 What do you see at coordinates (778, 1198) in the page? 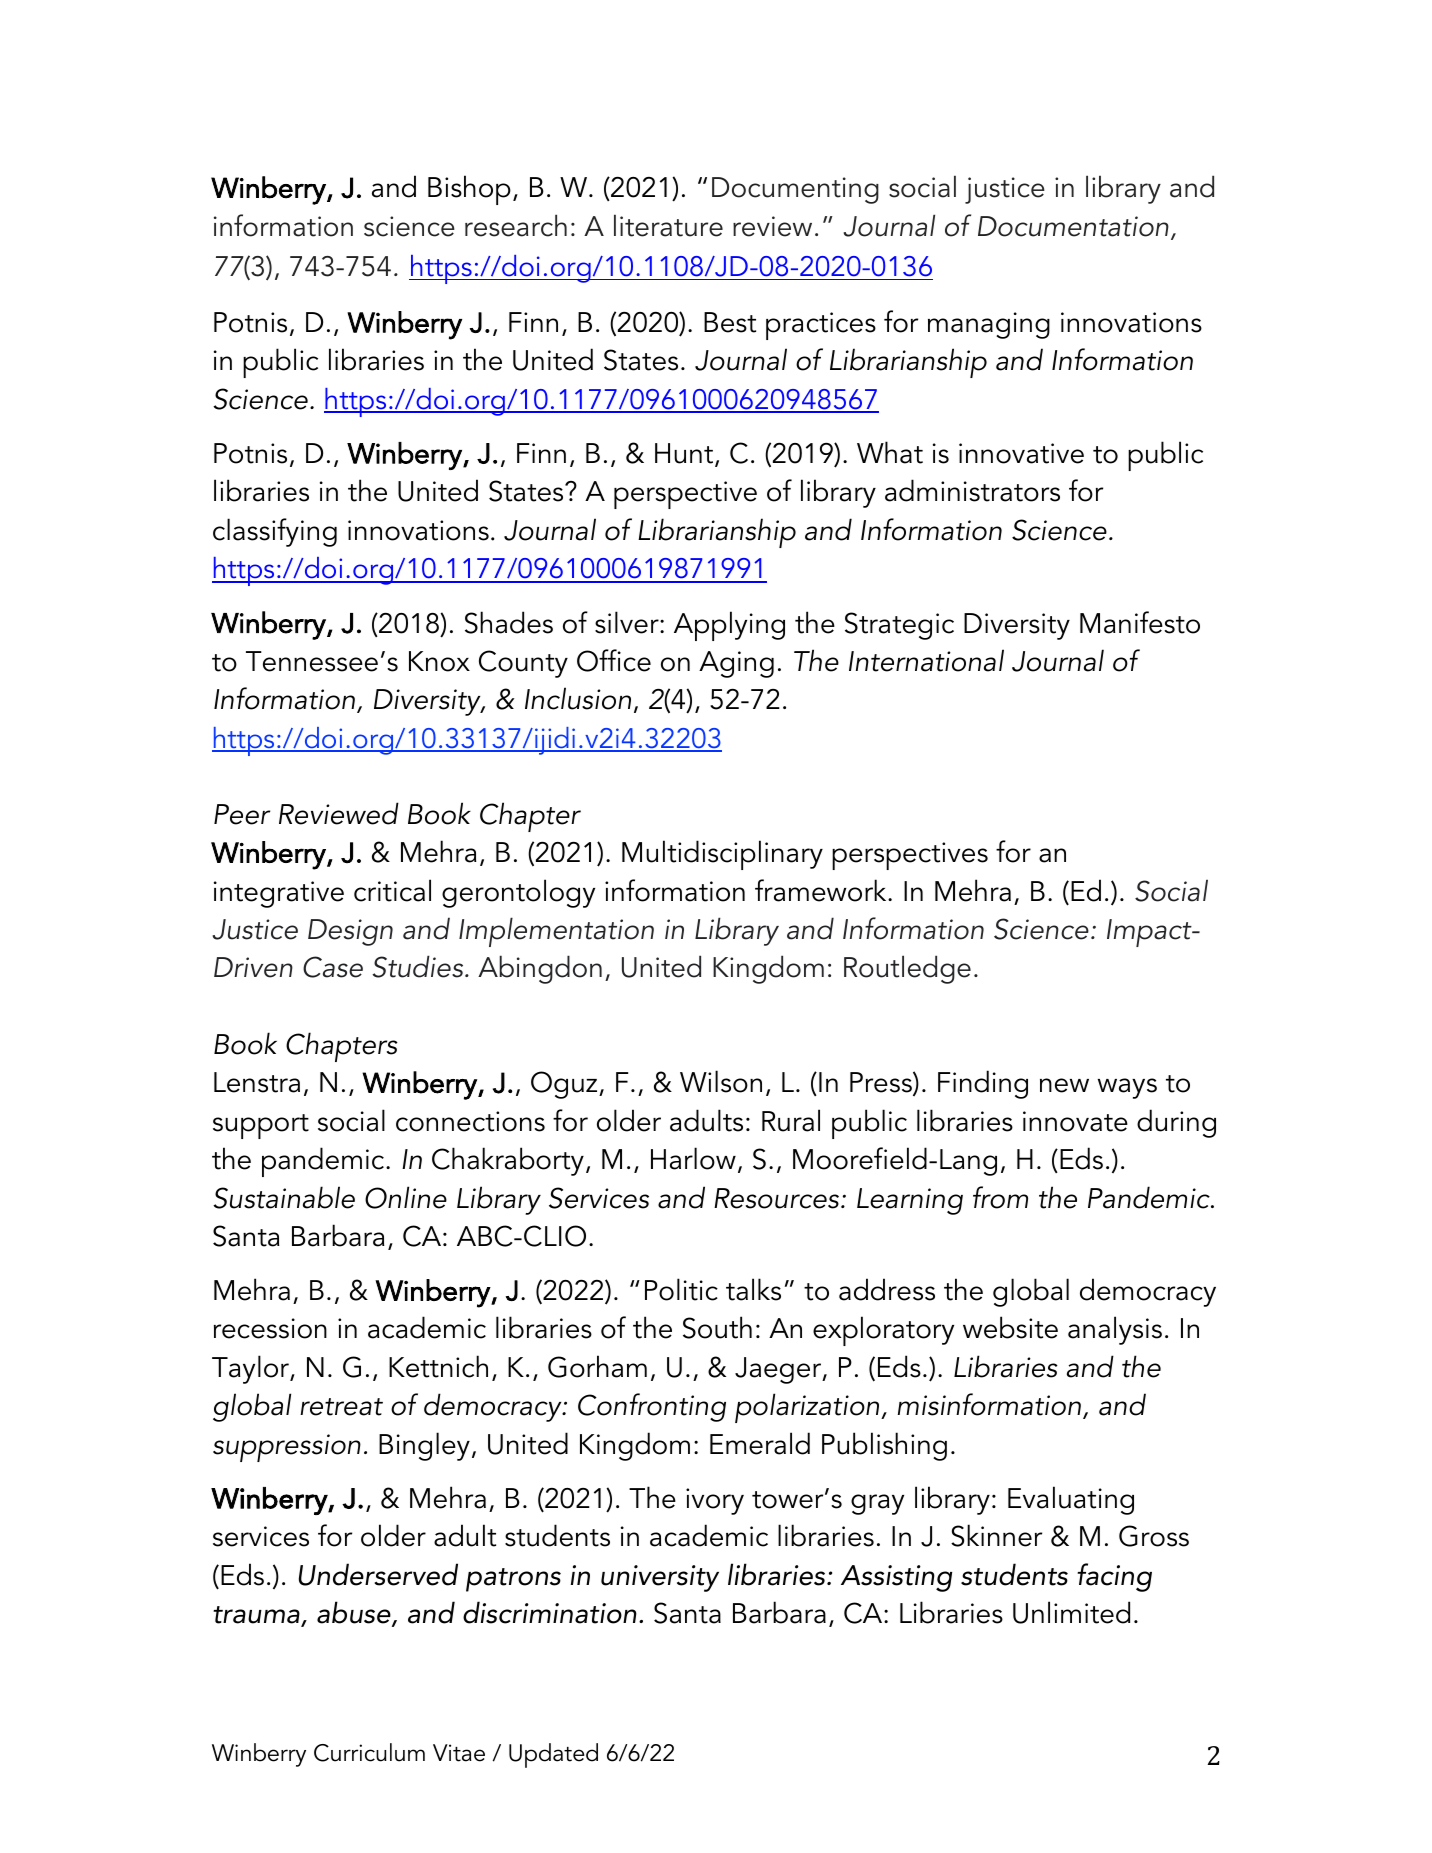
I see `Resources` at bounding box center [778, 1198].
